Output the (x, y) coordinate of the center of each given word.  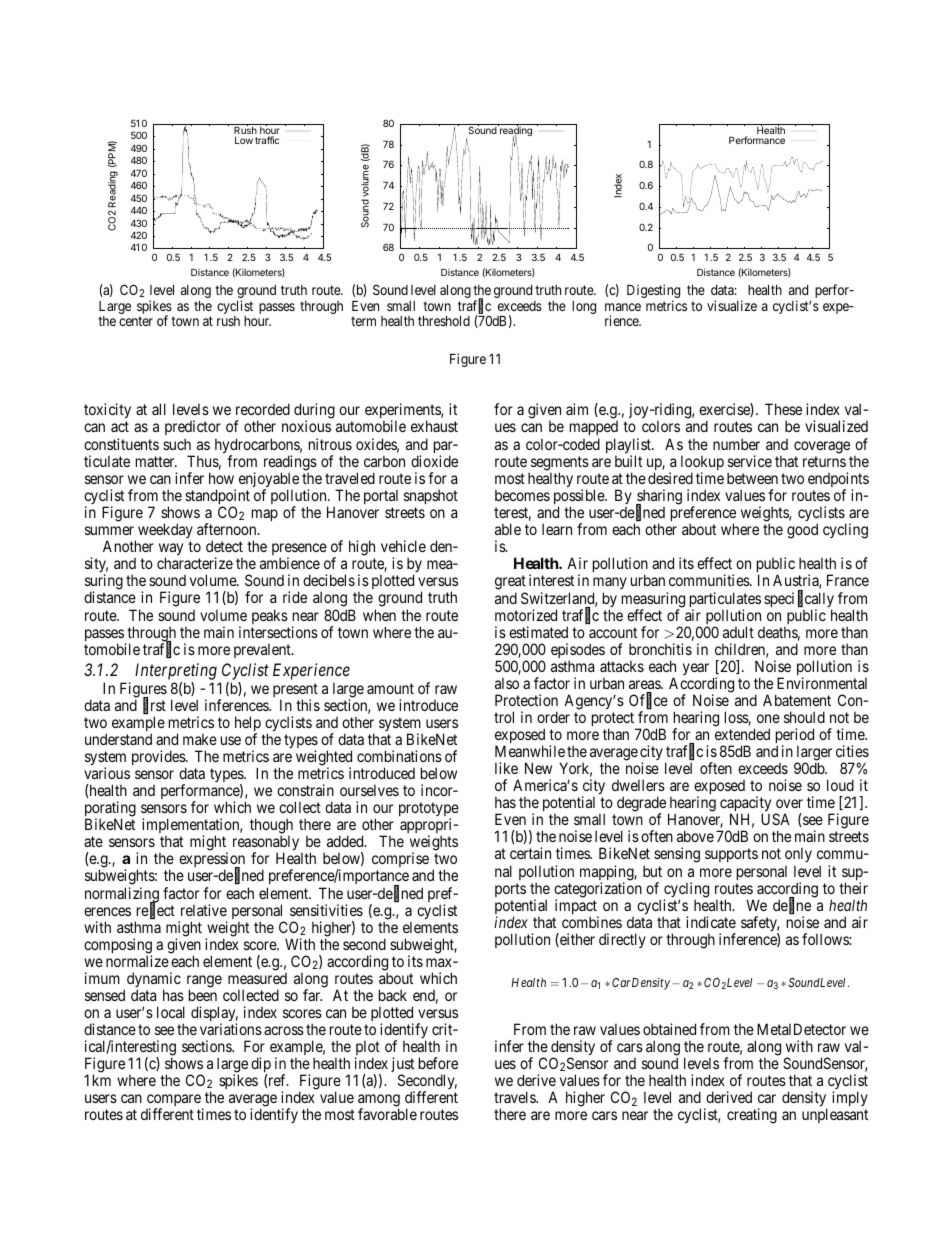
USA (775, 819)
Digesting (653, 292)
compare (174, 1102)
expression (212, 861)
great (510, 584)
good (802, 531)
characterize (195, 563)
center (136, 321)
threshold (444, 321)
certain (530, 853)
